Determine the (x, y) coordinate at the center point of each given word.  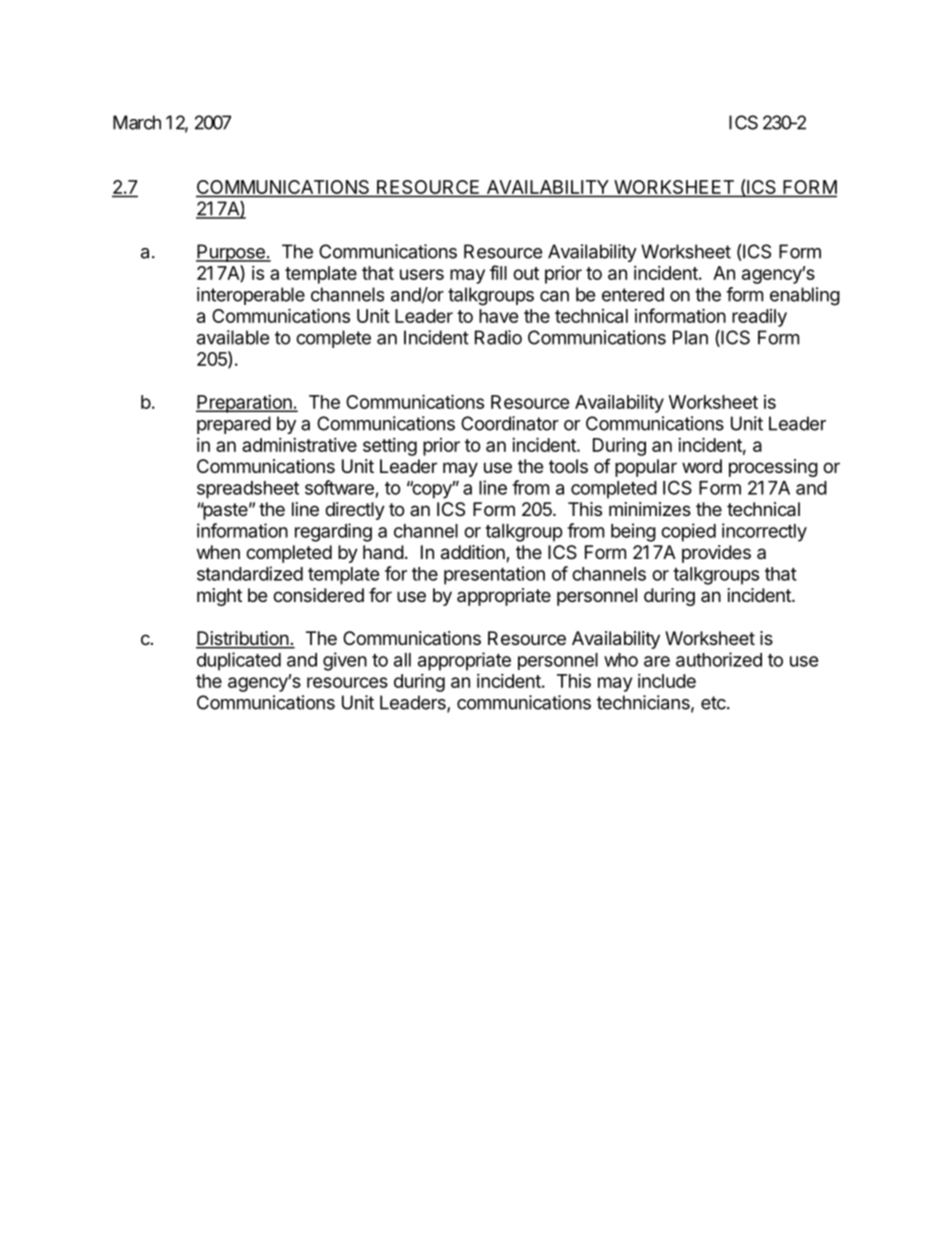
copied (688, 532)
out (526, 273)
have (499, 316)
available (233, 337)
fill (498, 272)
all (402, 660)
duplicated (239, 661)
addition (474, 553)
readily (759, 318)
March (137, 122)
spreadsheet (248, 490)
